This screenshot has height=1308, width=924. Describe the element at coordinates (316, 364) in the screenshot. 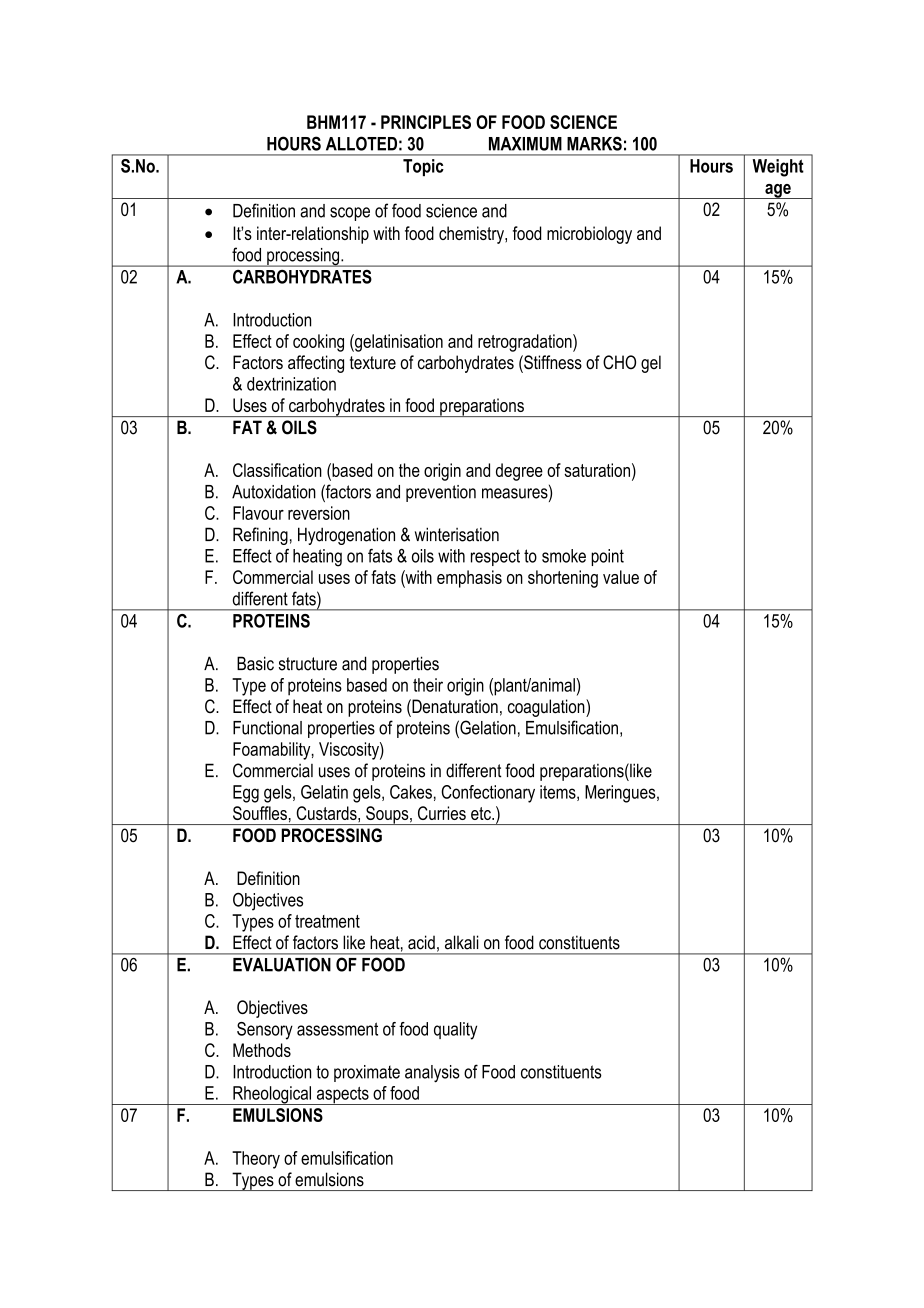

I see `affecting` at that location.
